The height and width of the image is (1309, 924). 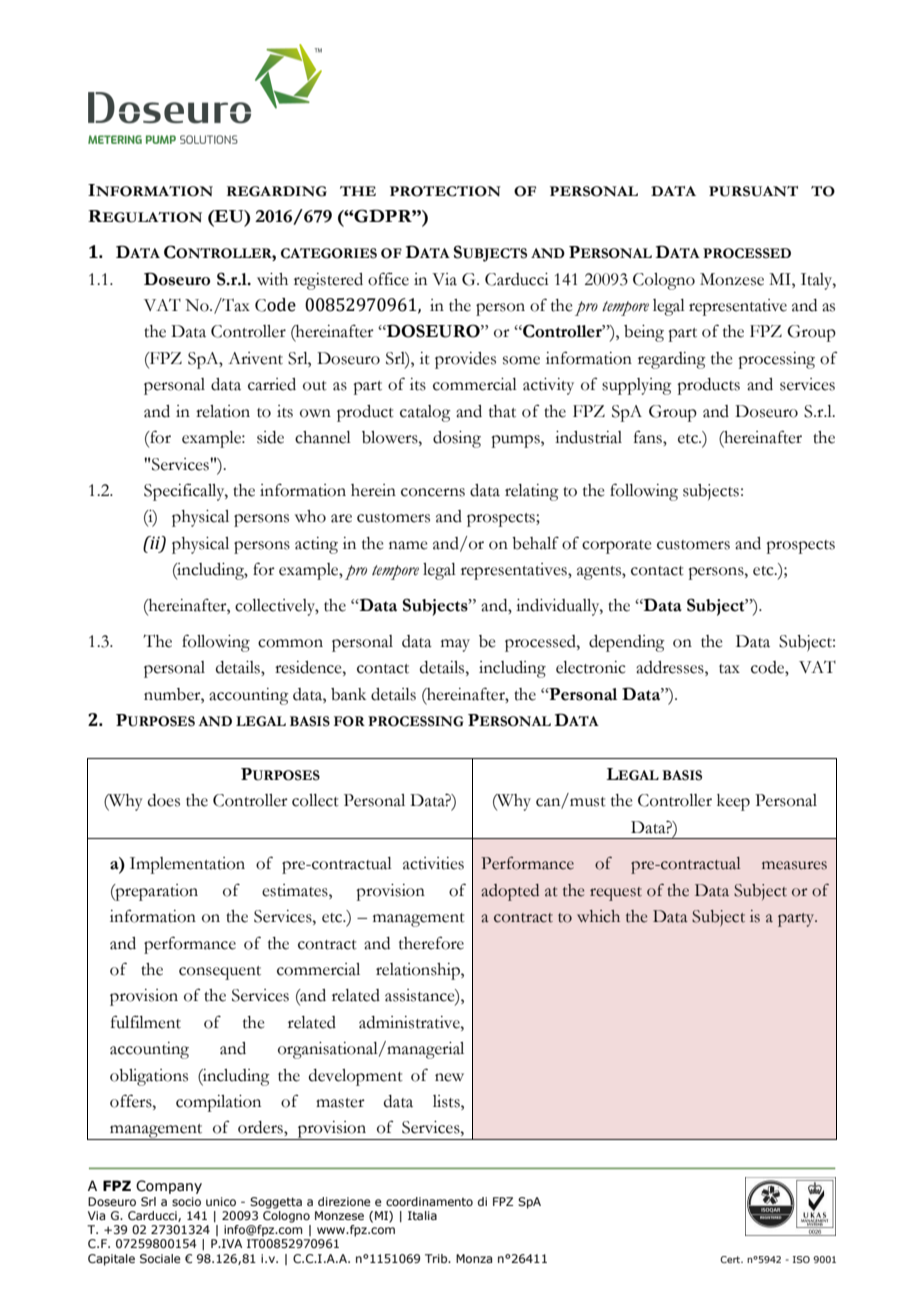 What do you see at coordinates (733, 802) in the image?
I see `keep` at bounding box center [733, 802].
